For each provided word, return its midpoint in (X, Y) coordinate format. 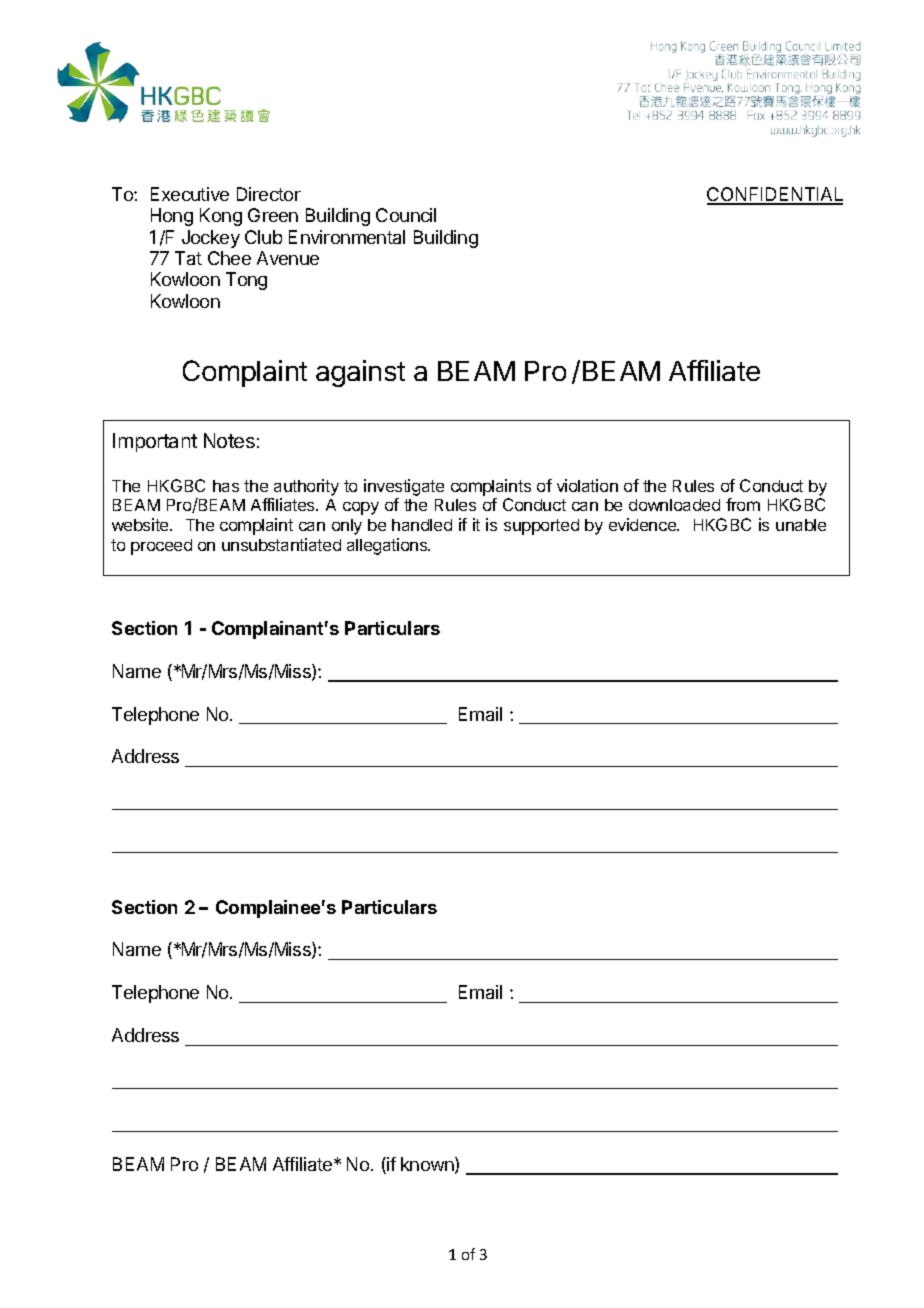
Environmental (347, 237)
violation (587, 485)
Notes (229, 440)
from (743, 504)
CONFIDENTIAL (775, 195)
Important (155, 442)
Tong (246, 281)
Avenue (288, 258)
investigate (404, 487)
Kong (221, 217)
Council (406, 215)
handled (422, 525)
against (360, 373)
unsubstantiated (281, 544)
